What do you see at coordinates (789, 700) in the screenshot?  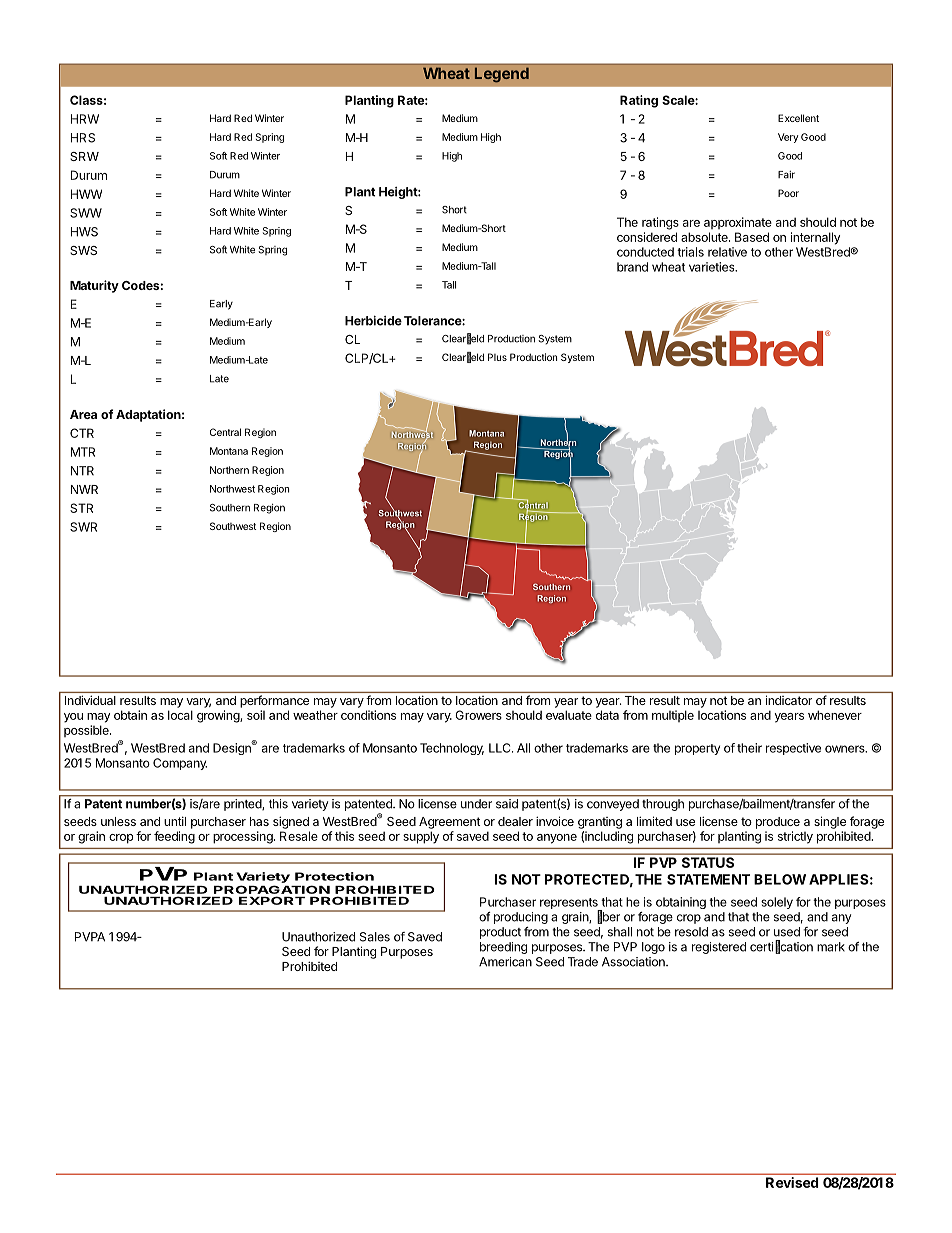 I see `indicator` at bounding box center [789, 700].
